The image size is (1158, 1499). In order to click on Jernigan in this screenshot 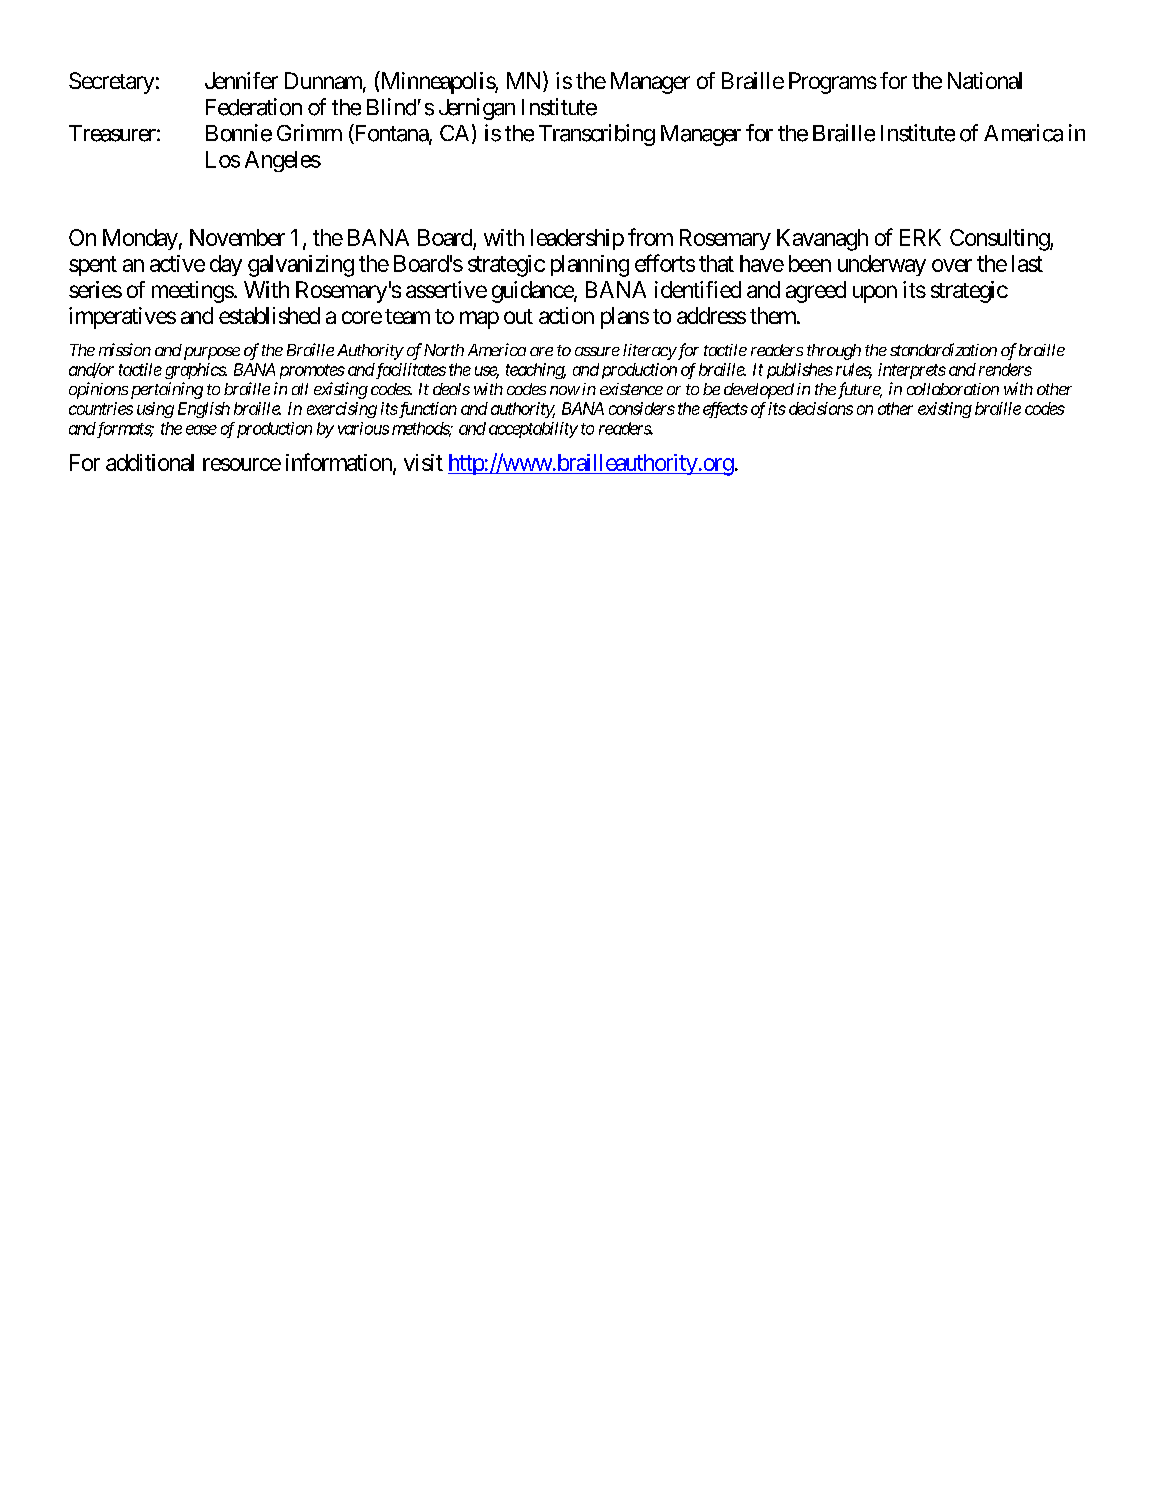, I will do `click(477, 109)`.
